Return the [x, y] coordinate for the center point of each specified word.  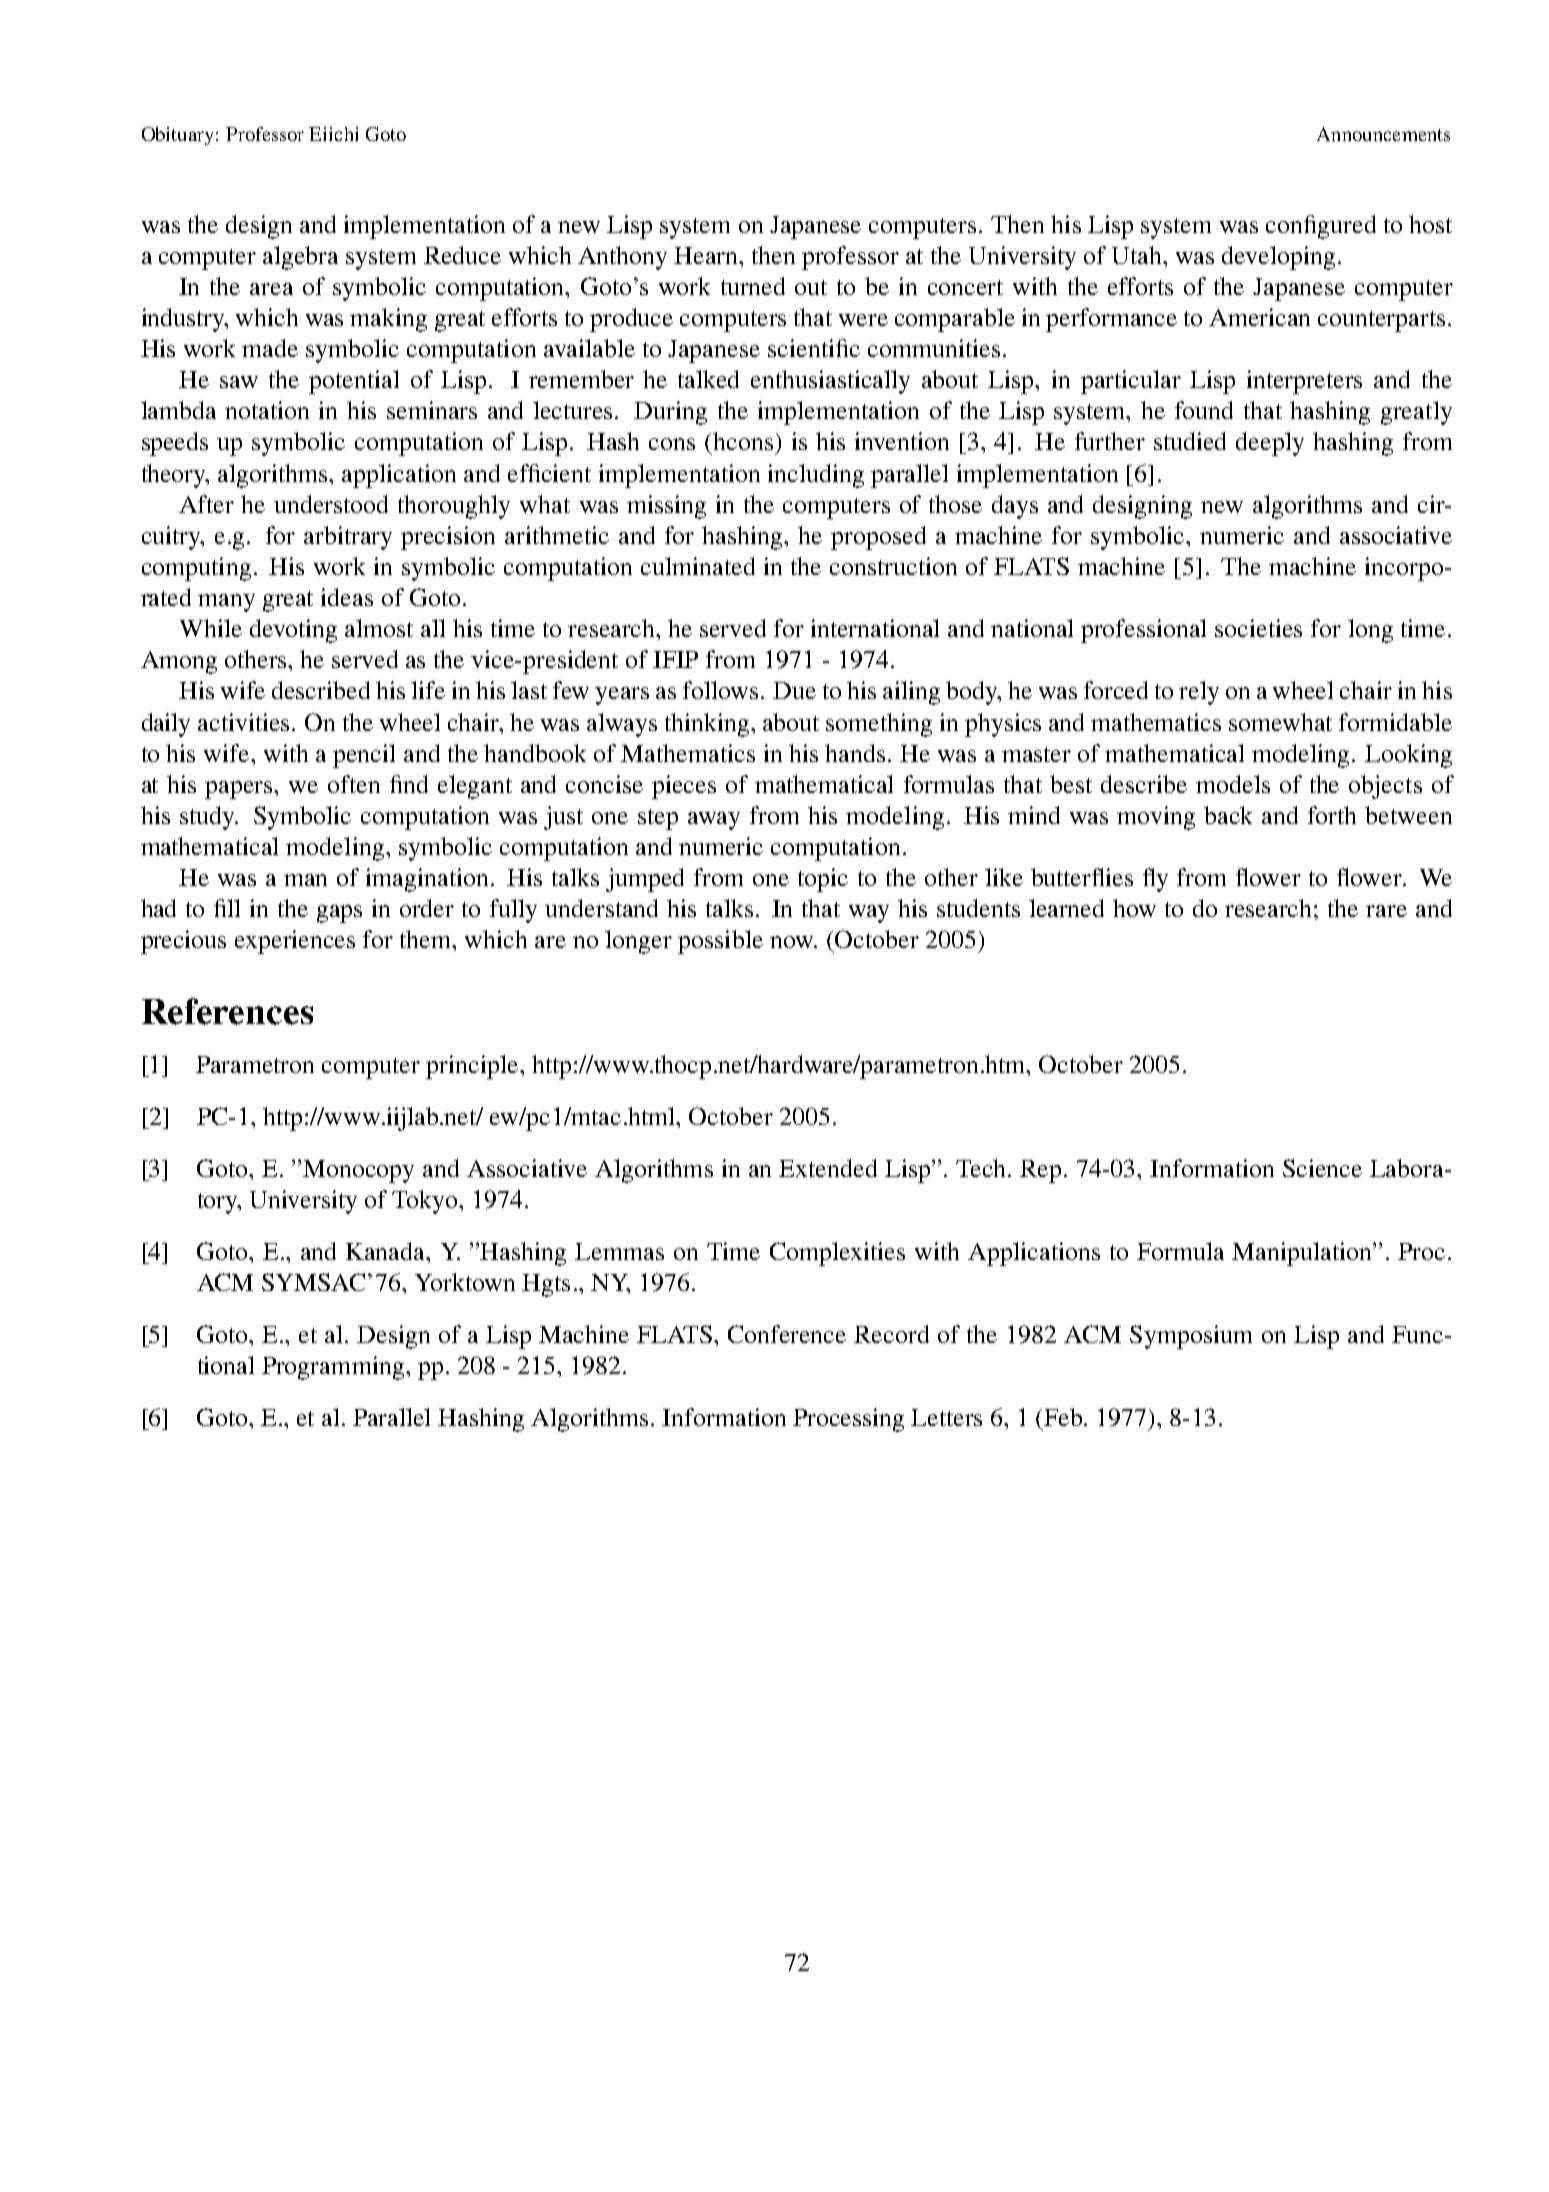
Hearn [707, 255]
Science [1322, 1168]
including [816, 476]
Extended [828, 1168]
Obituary [177, 136]
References [227, 1011]
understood [331, 504]
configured [1321, 227]
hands [855, 753]
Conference [787, 1334]
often [354, 784]
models [1233, 784]
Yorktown [465, 1282]
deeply [1270, 444]
